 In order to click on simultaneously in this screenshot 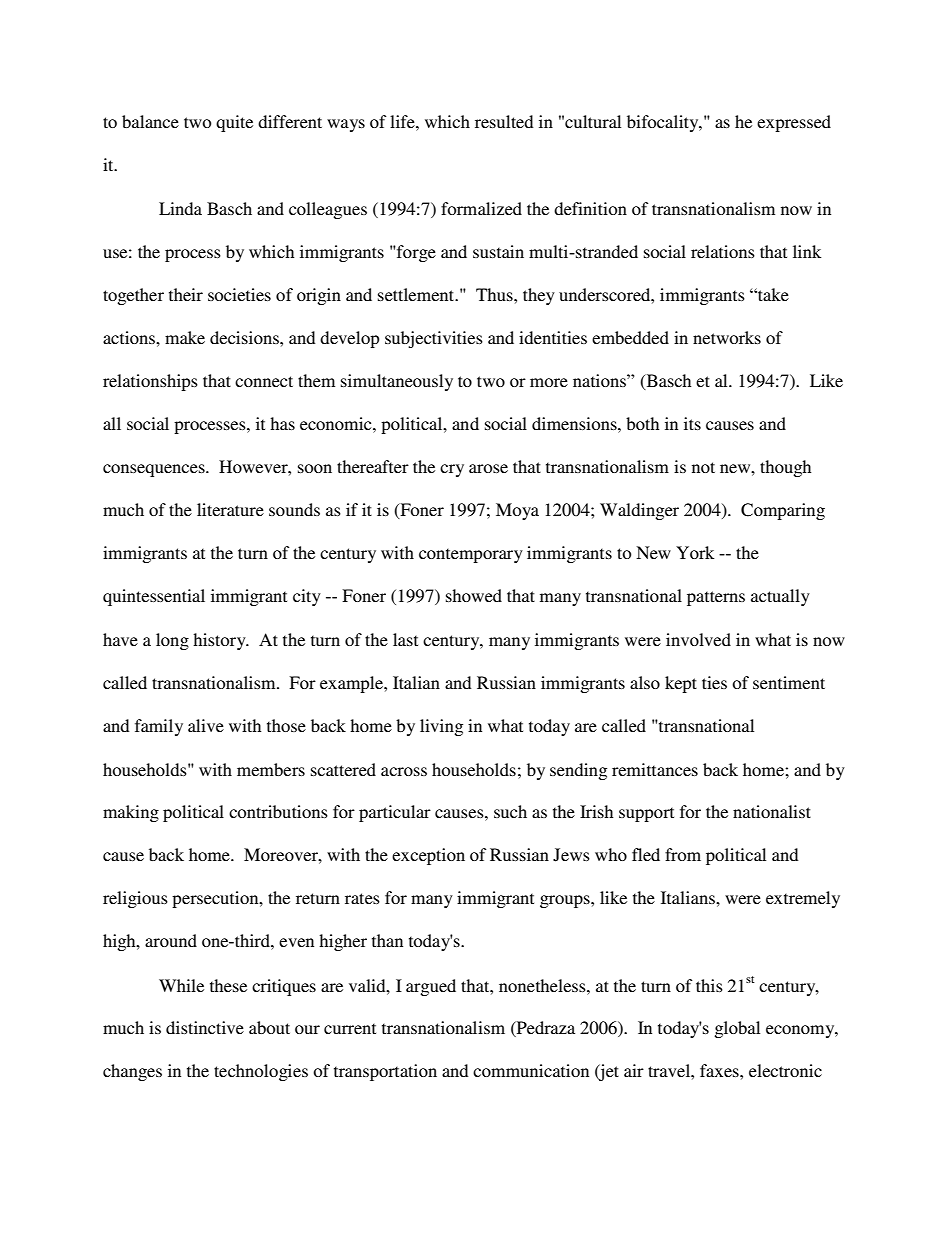, I will do `click(397, 382)`.
